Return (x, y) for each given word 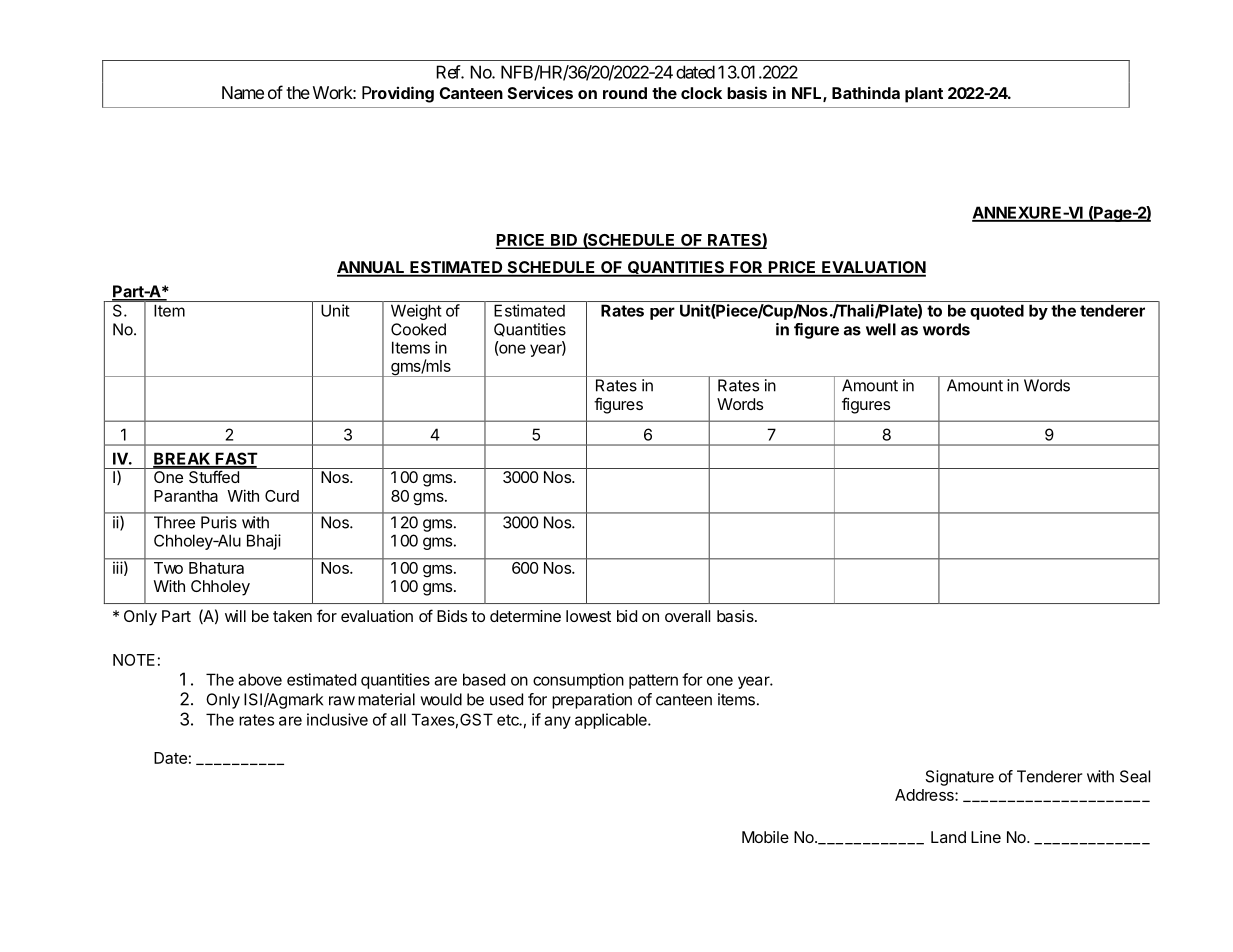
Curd (282, 496)
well (881, 329)
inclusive (337, 719)
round (625, 93)
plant (924, 95)
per (662, 313)
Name (243, 92)
